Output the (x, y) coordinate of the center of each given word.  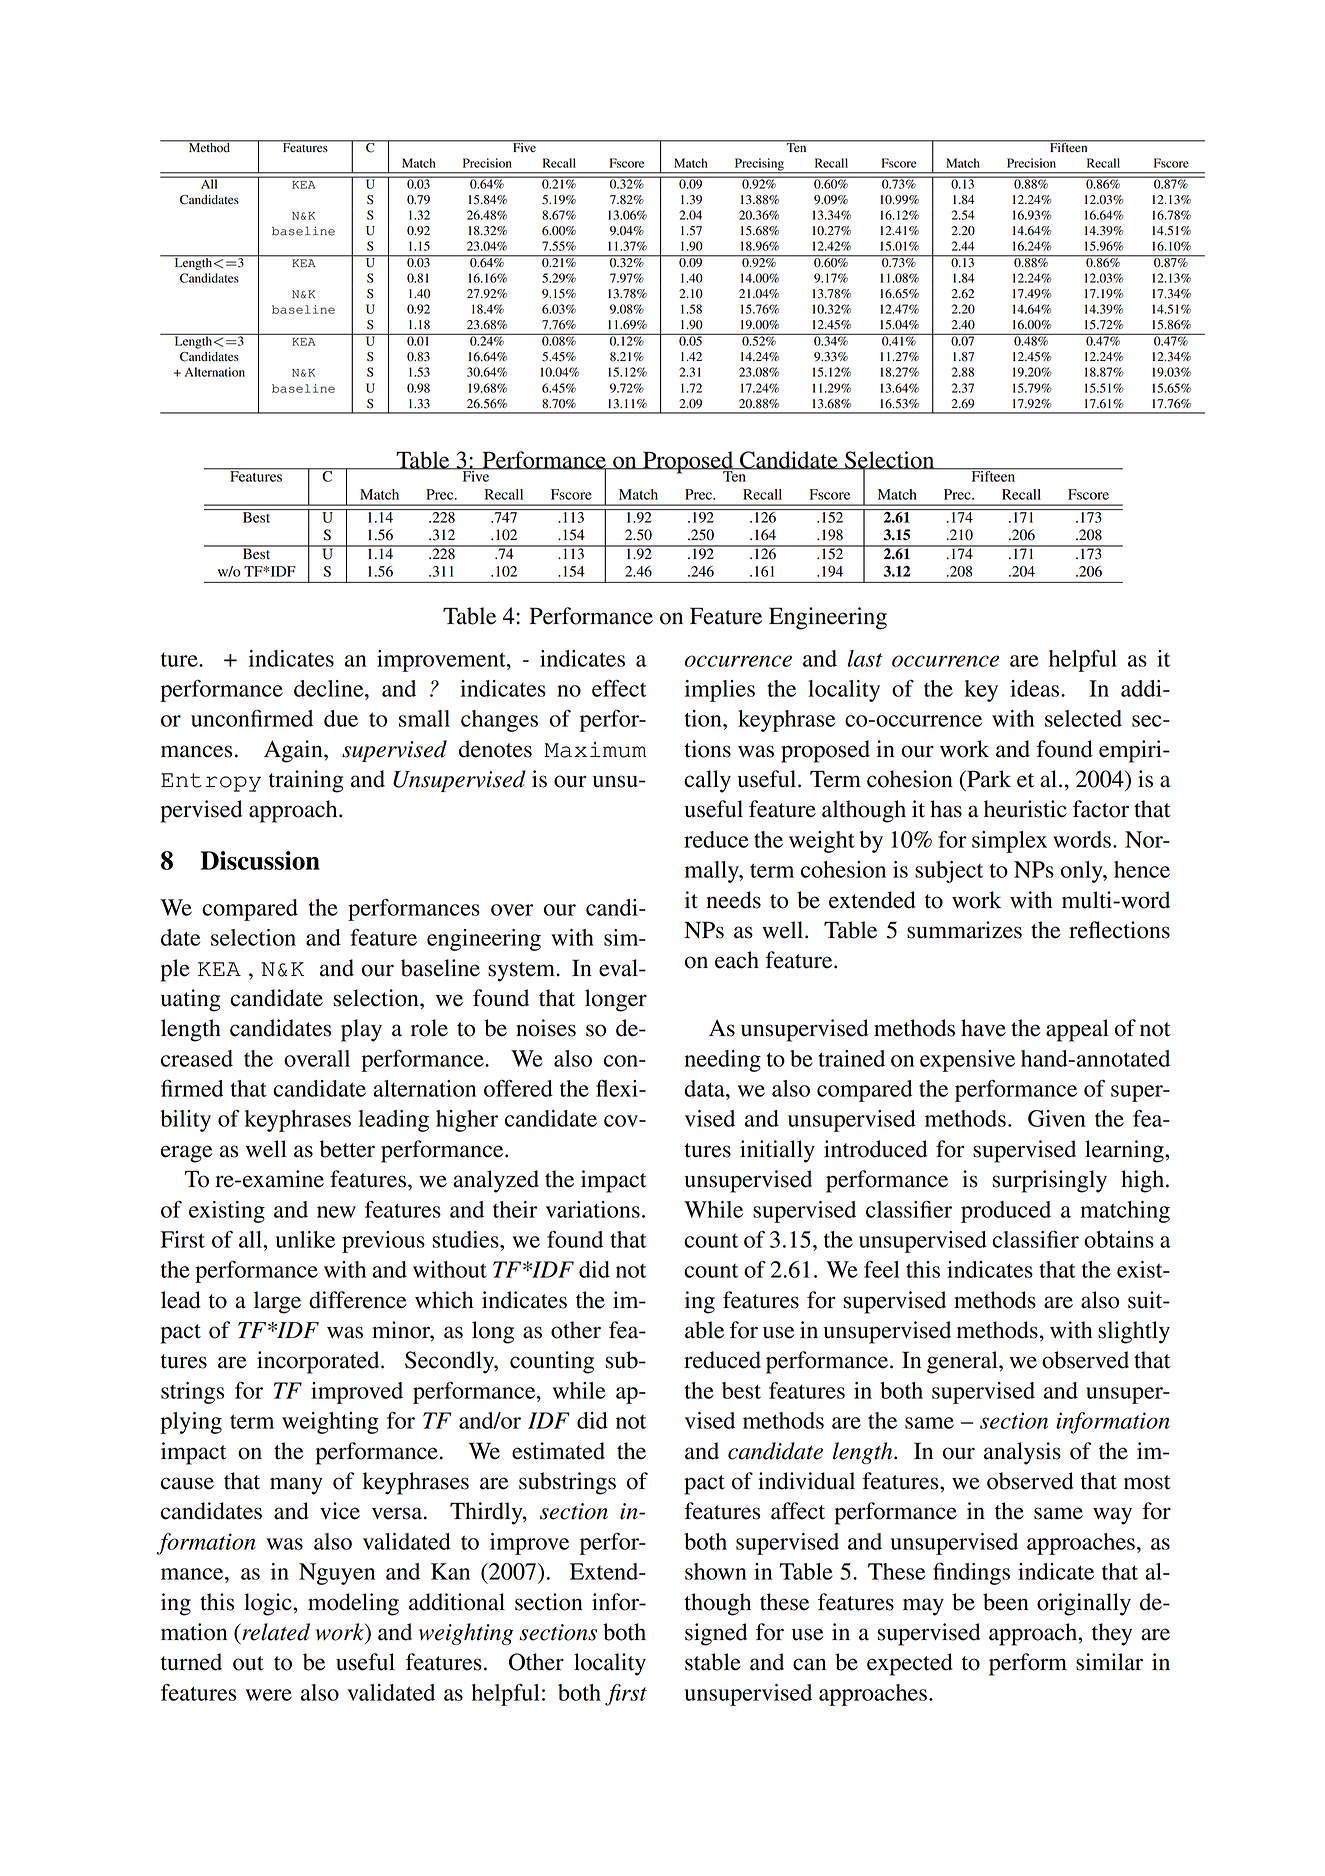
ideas (1036, 688)
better (347, 1149)
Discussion (260, 860)
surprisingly (1049, 1181)
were (268, 1695)
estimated (558, 1451)
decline (330, 688)
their (515, 1209)
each (737, 960)
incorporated (319, 1362)
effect (619, 688)
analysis (1022, 1453)
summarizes (964, 930)
